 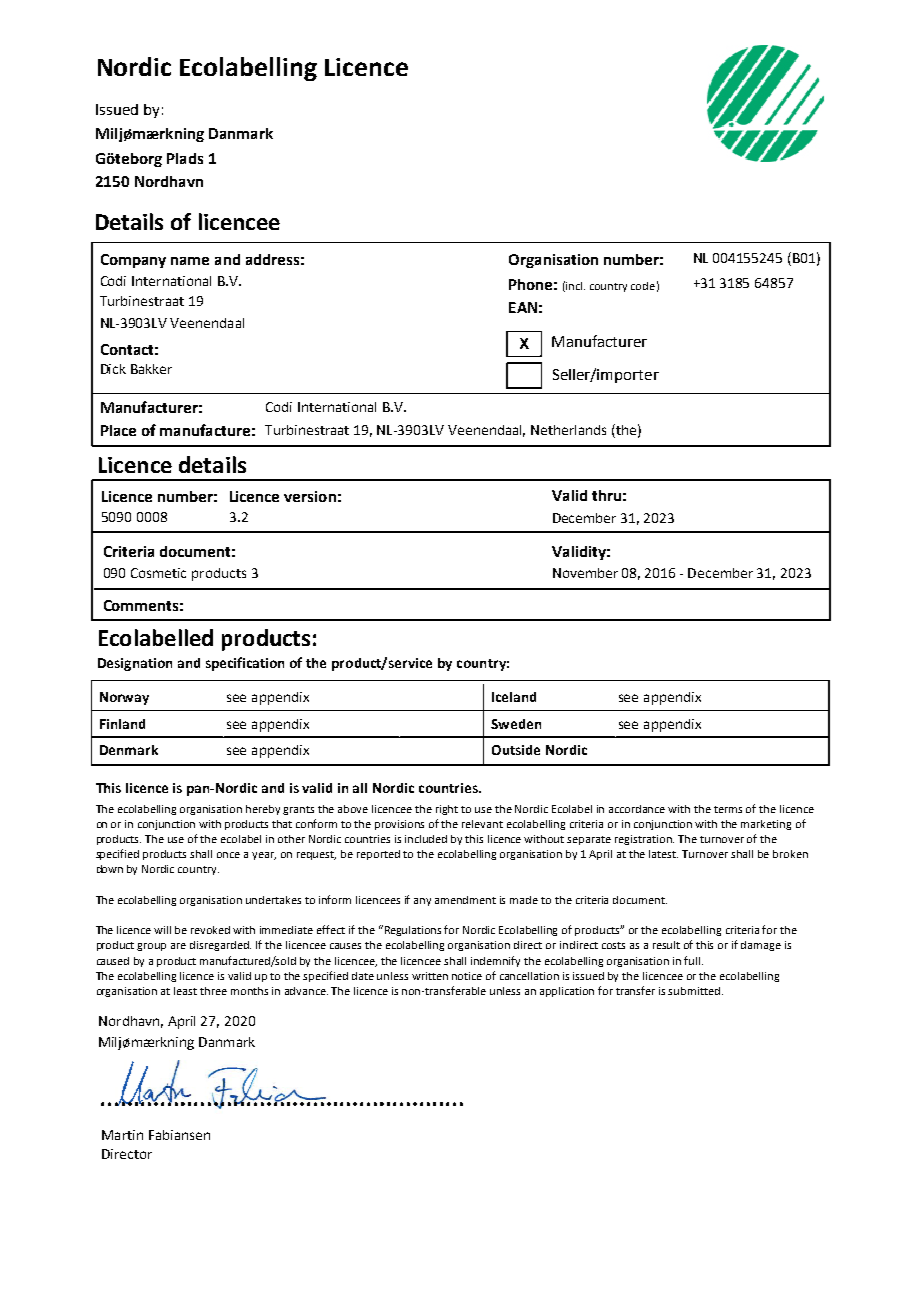 I want to click on Sweden, so click(x=516, y=724).
